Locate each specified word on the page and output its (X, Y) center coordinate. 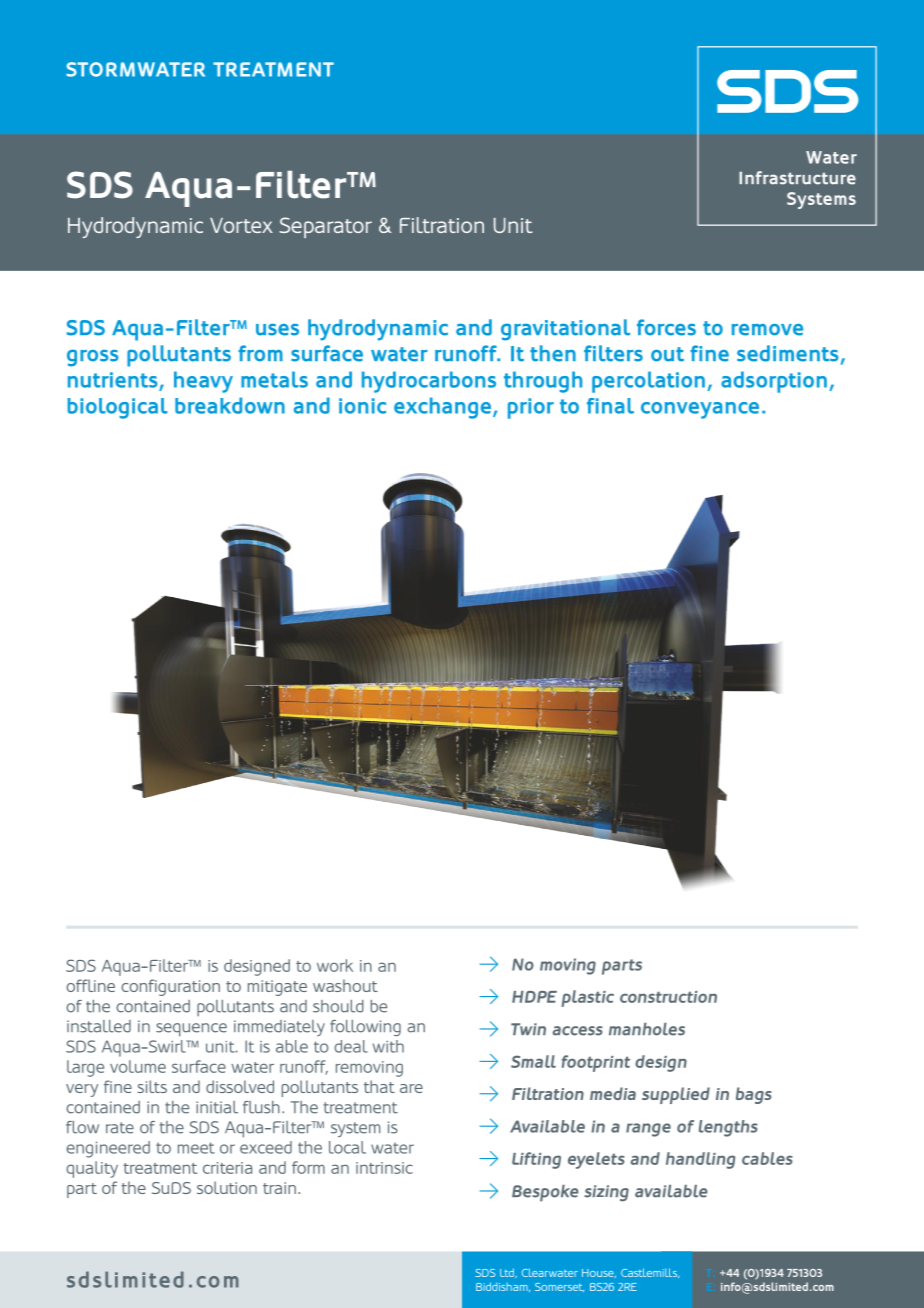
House (599, 1273)
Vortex (241, 225)
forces (666, 327)
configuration (170, 987)
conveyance (700, 410)
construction (668, 997)
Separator (326, 227)
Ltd (508, 1273)
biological (117, 408)
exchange (442, 408)
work (335, 965)
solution (227, 1187)
